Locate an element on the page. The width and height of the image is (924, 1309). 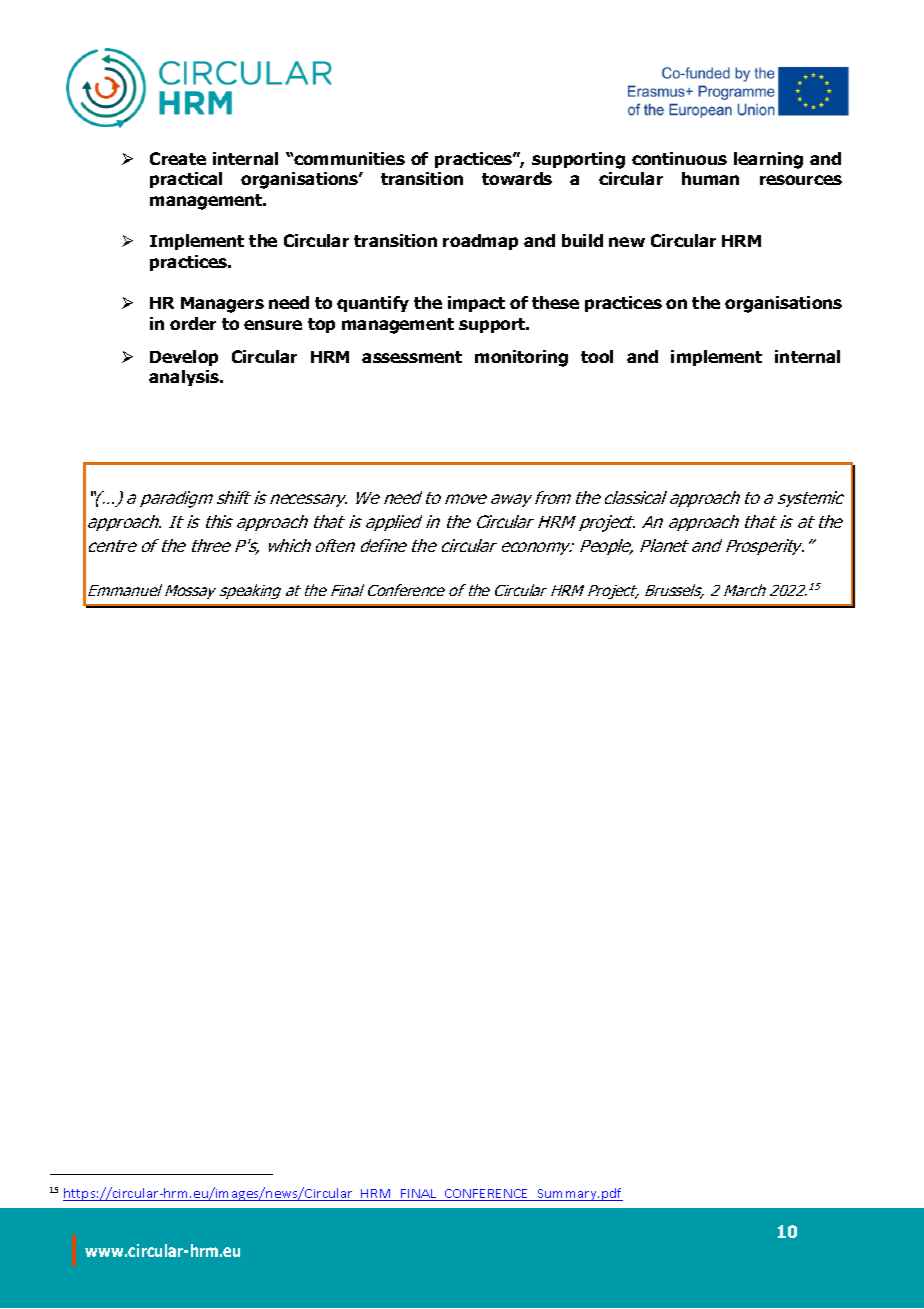
Managers is located at coordinates (222, 305).
